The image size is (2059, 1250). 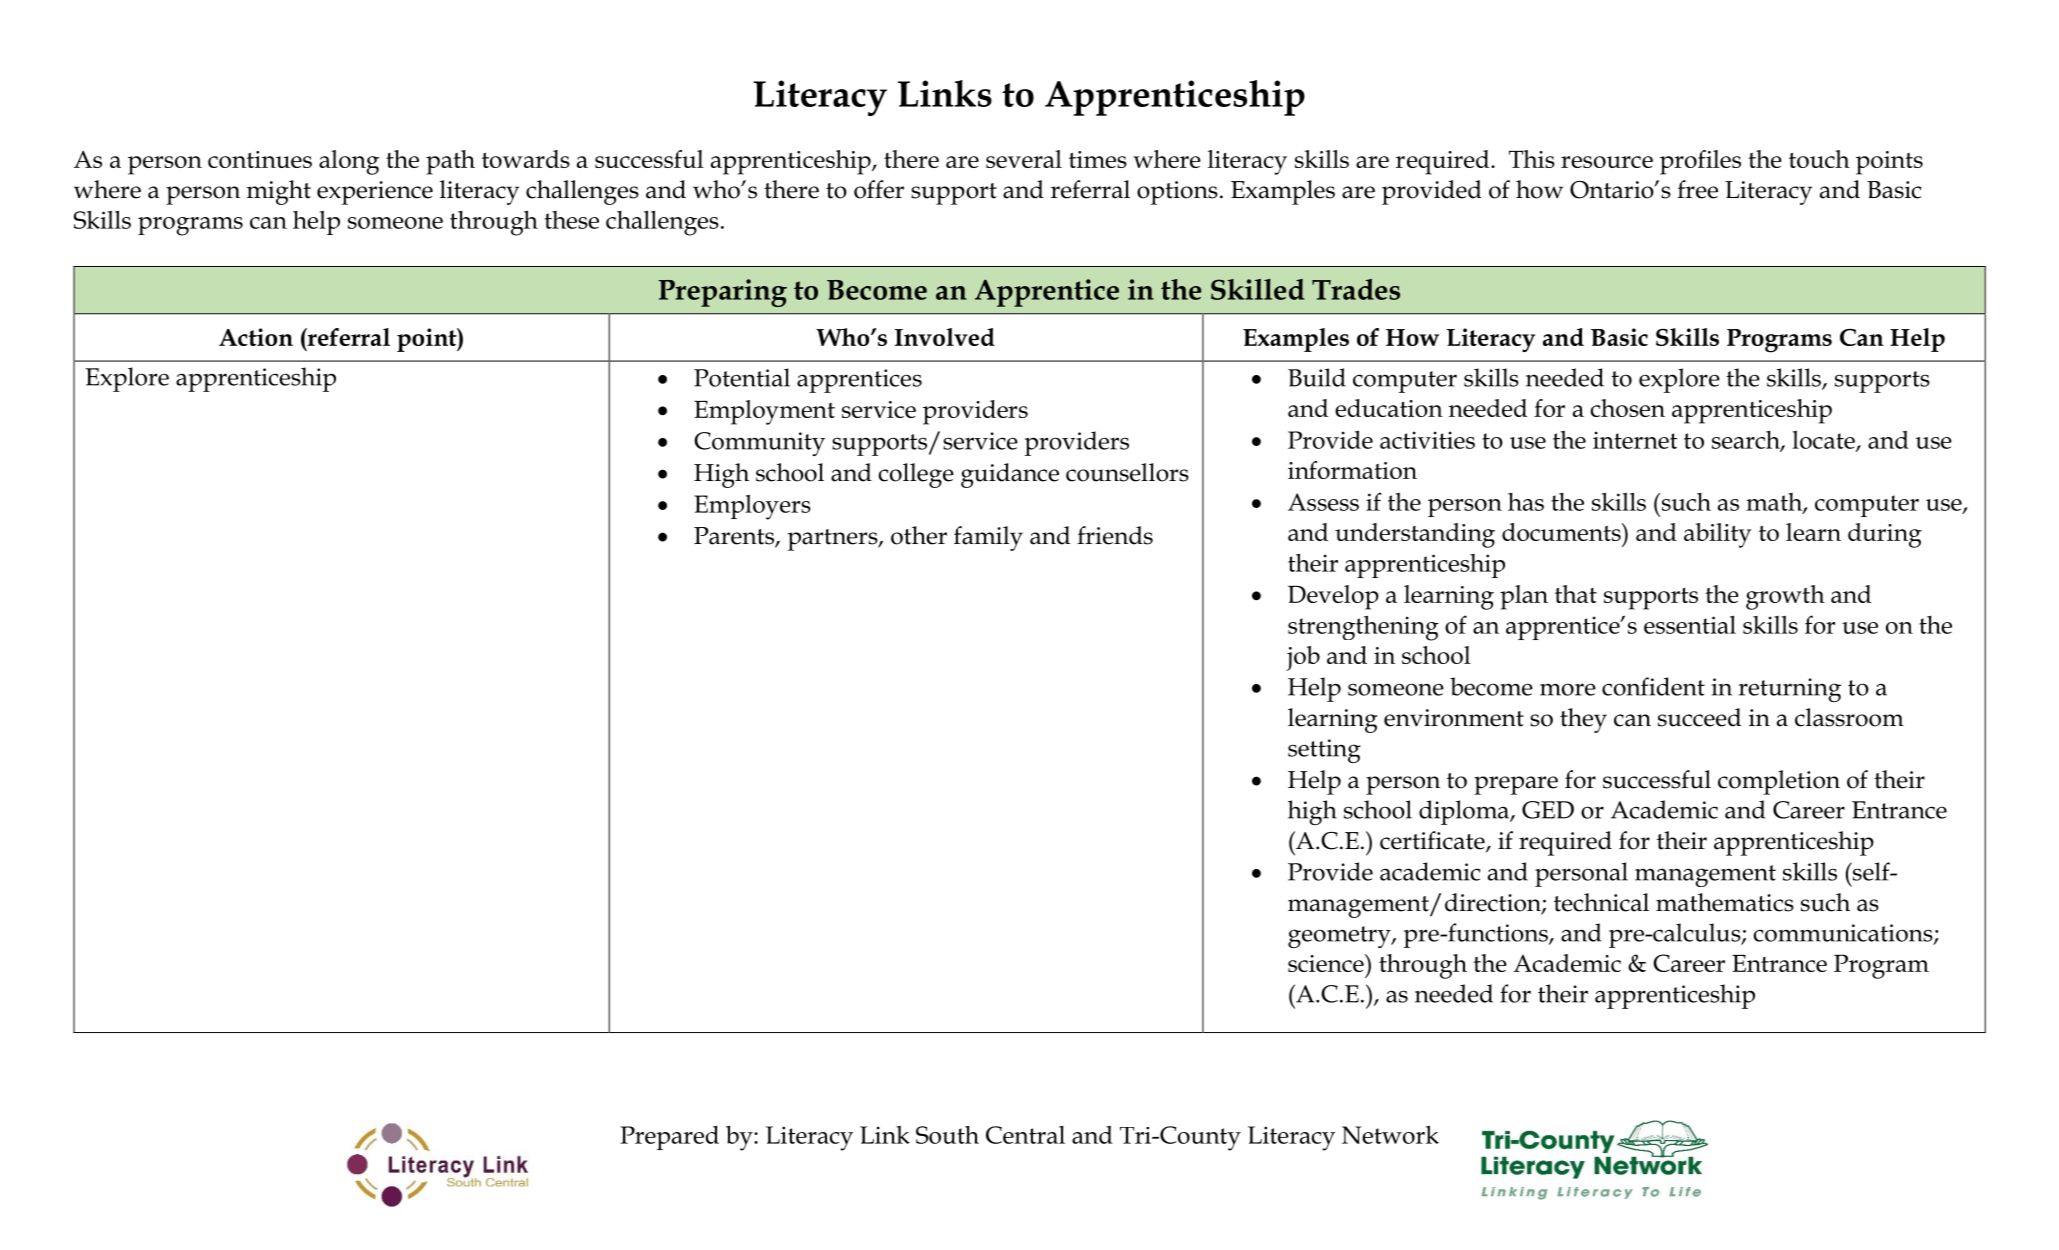 What do you see at coordinates (1303, 658) in the screenshot?
I see `job` at bounding box center [1303, 658].
